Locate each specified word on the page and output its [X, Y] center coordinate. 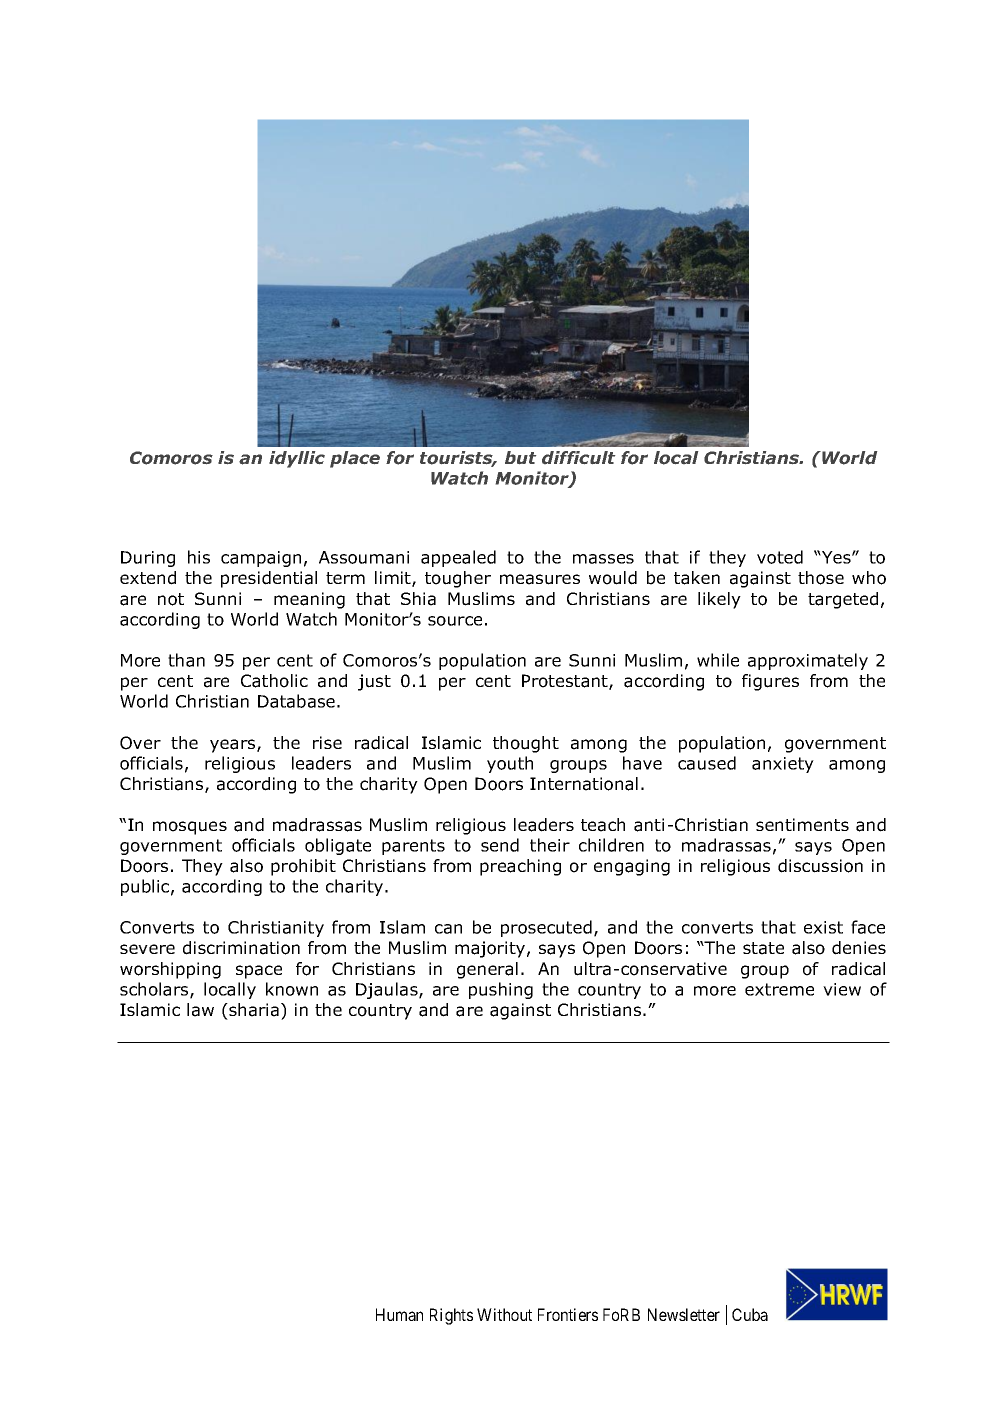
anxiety [783, 765]
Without [504, 1314]
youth [510, 764]
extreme [779, 989]
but [520, 457]
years [234, 746]
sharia [253, 1010]
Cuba [750, 1314]
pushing [501, 990]
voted [780, 557]
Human [399, 1314]
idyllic [297, 459]
